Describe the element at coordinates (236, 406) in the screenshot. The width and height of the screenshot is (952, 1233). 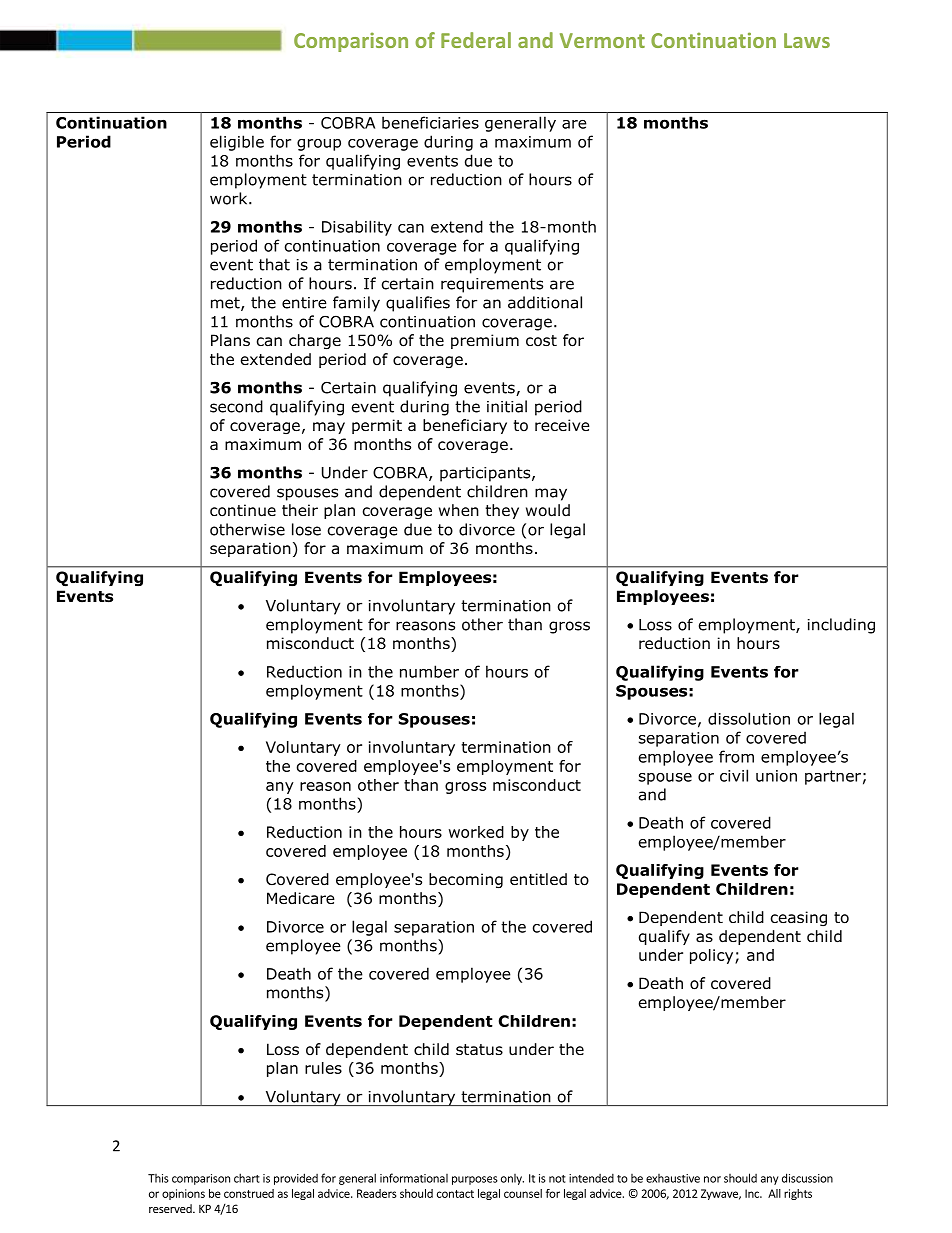
I see `second` at that location.
